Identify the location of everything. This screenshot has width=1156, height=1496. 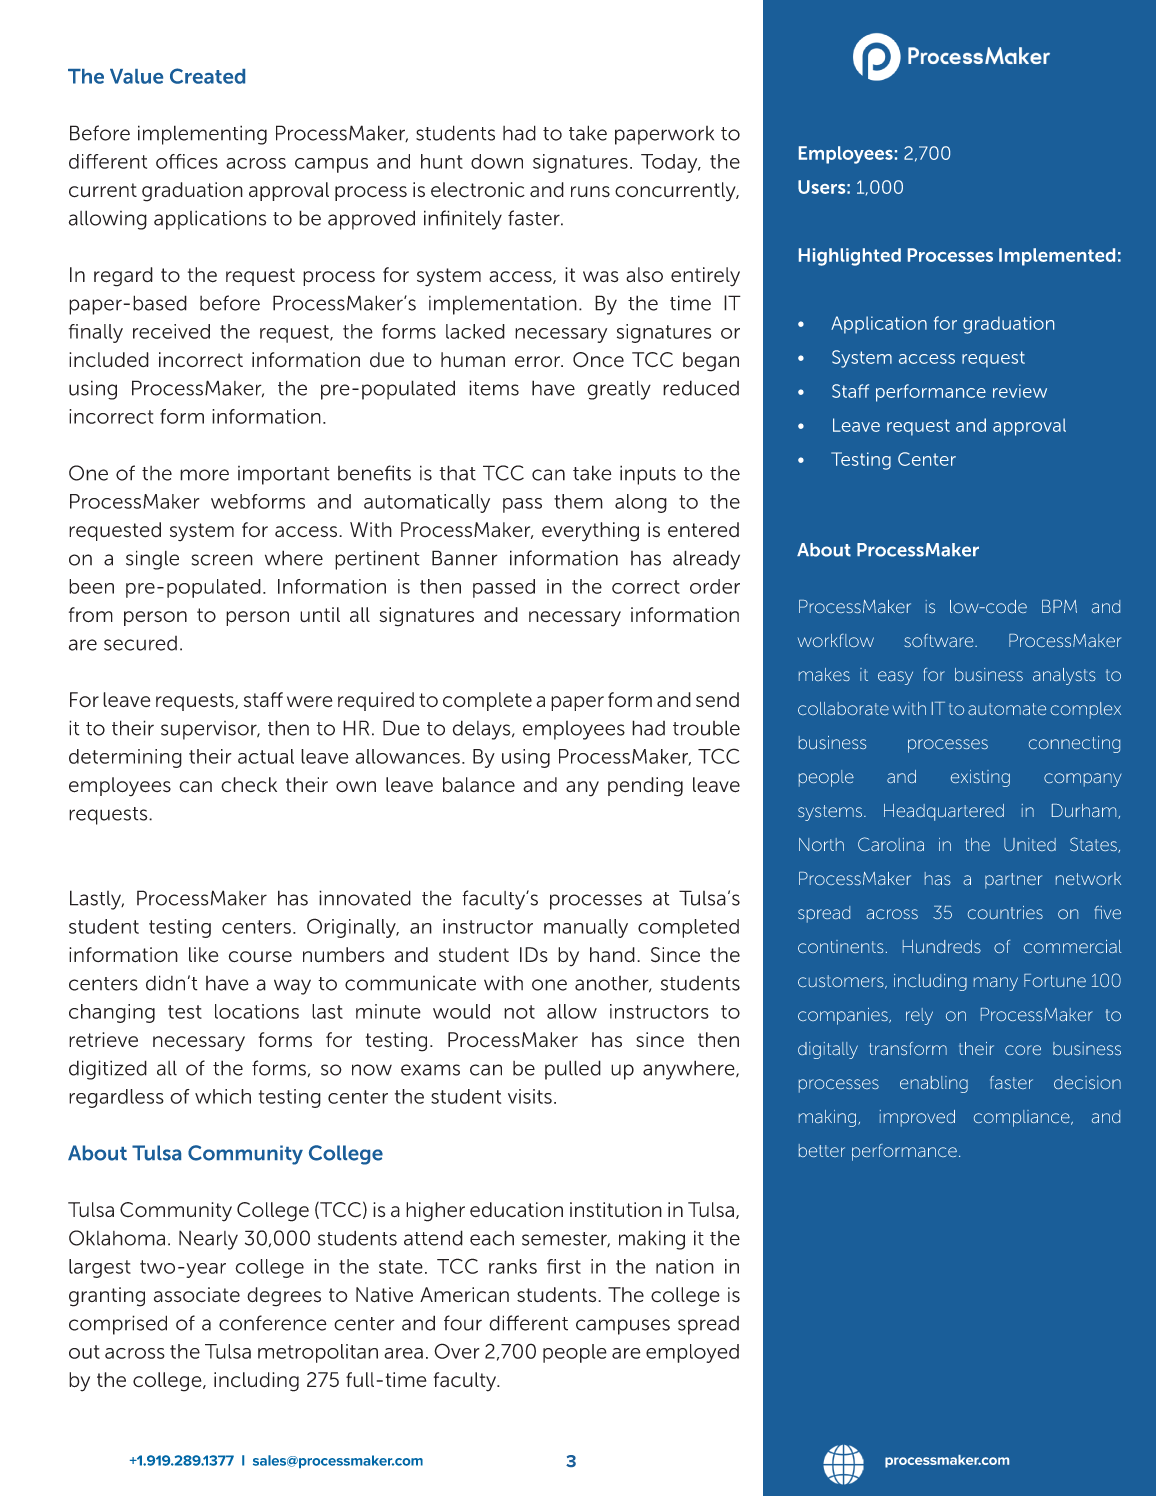
(590, 532).
